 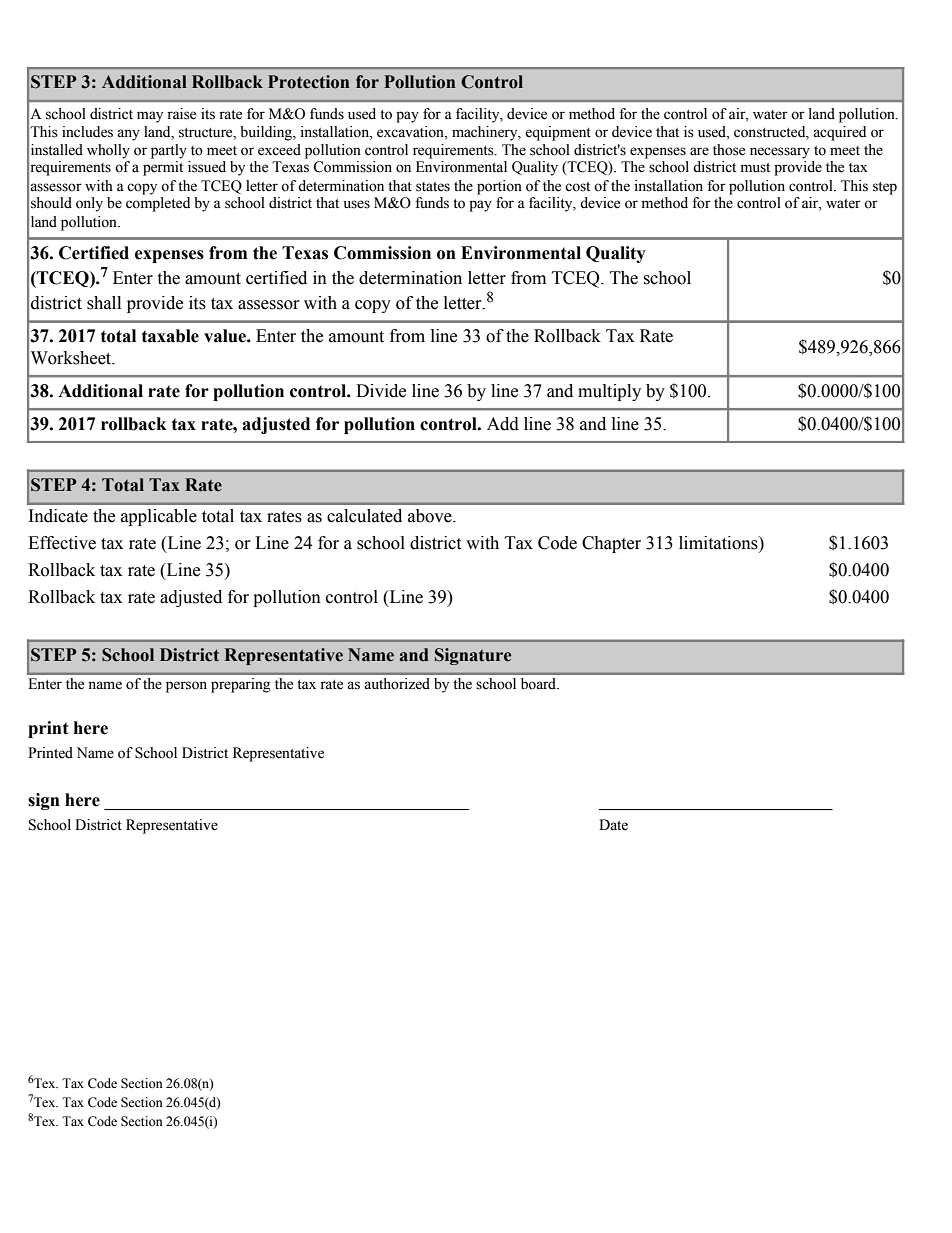 What do you see at coordinates (431, 516) in the screenshot?
I see `above` at bounding box center [431, 516].
